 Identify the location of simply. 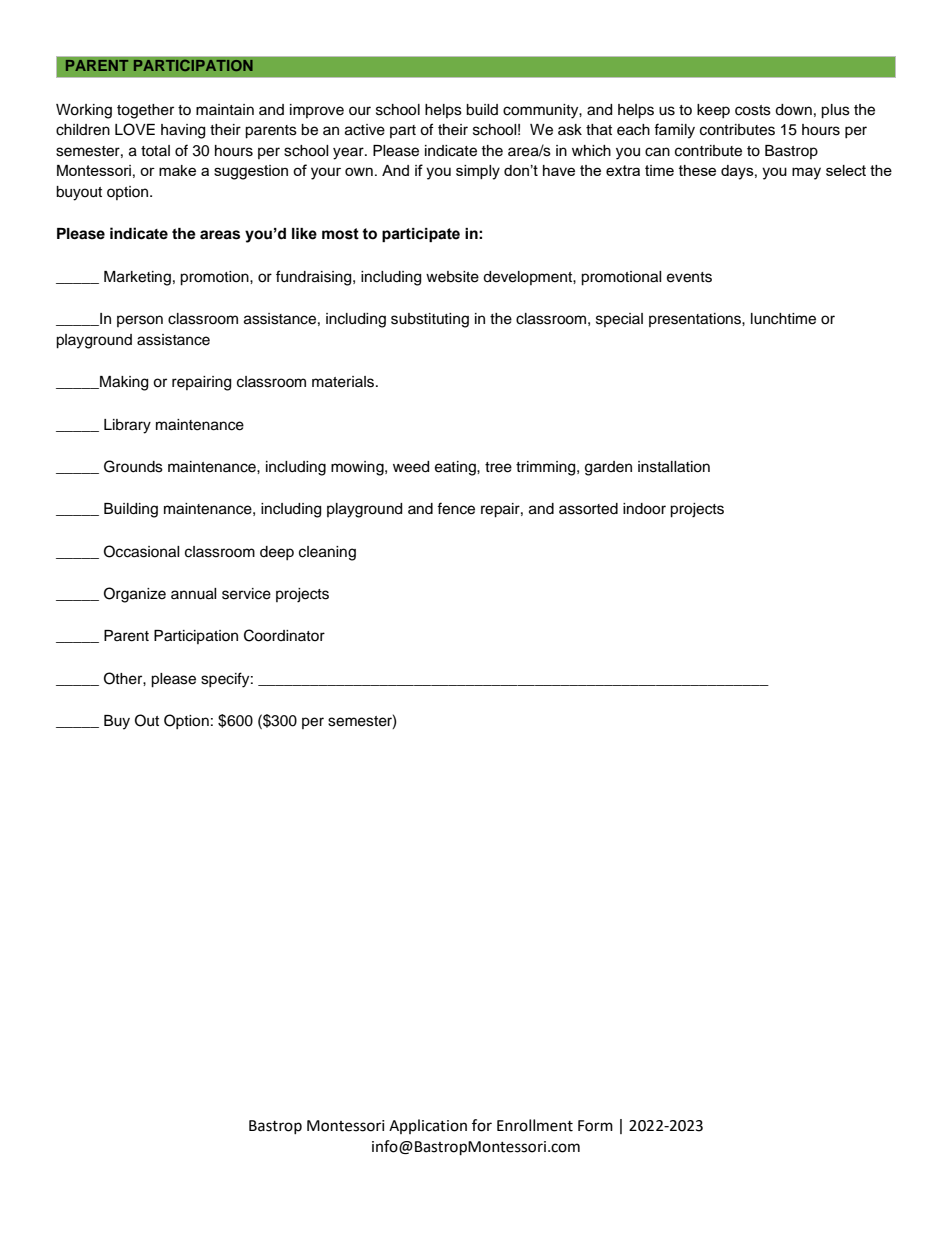
(478, 172).
